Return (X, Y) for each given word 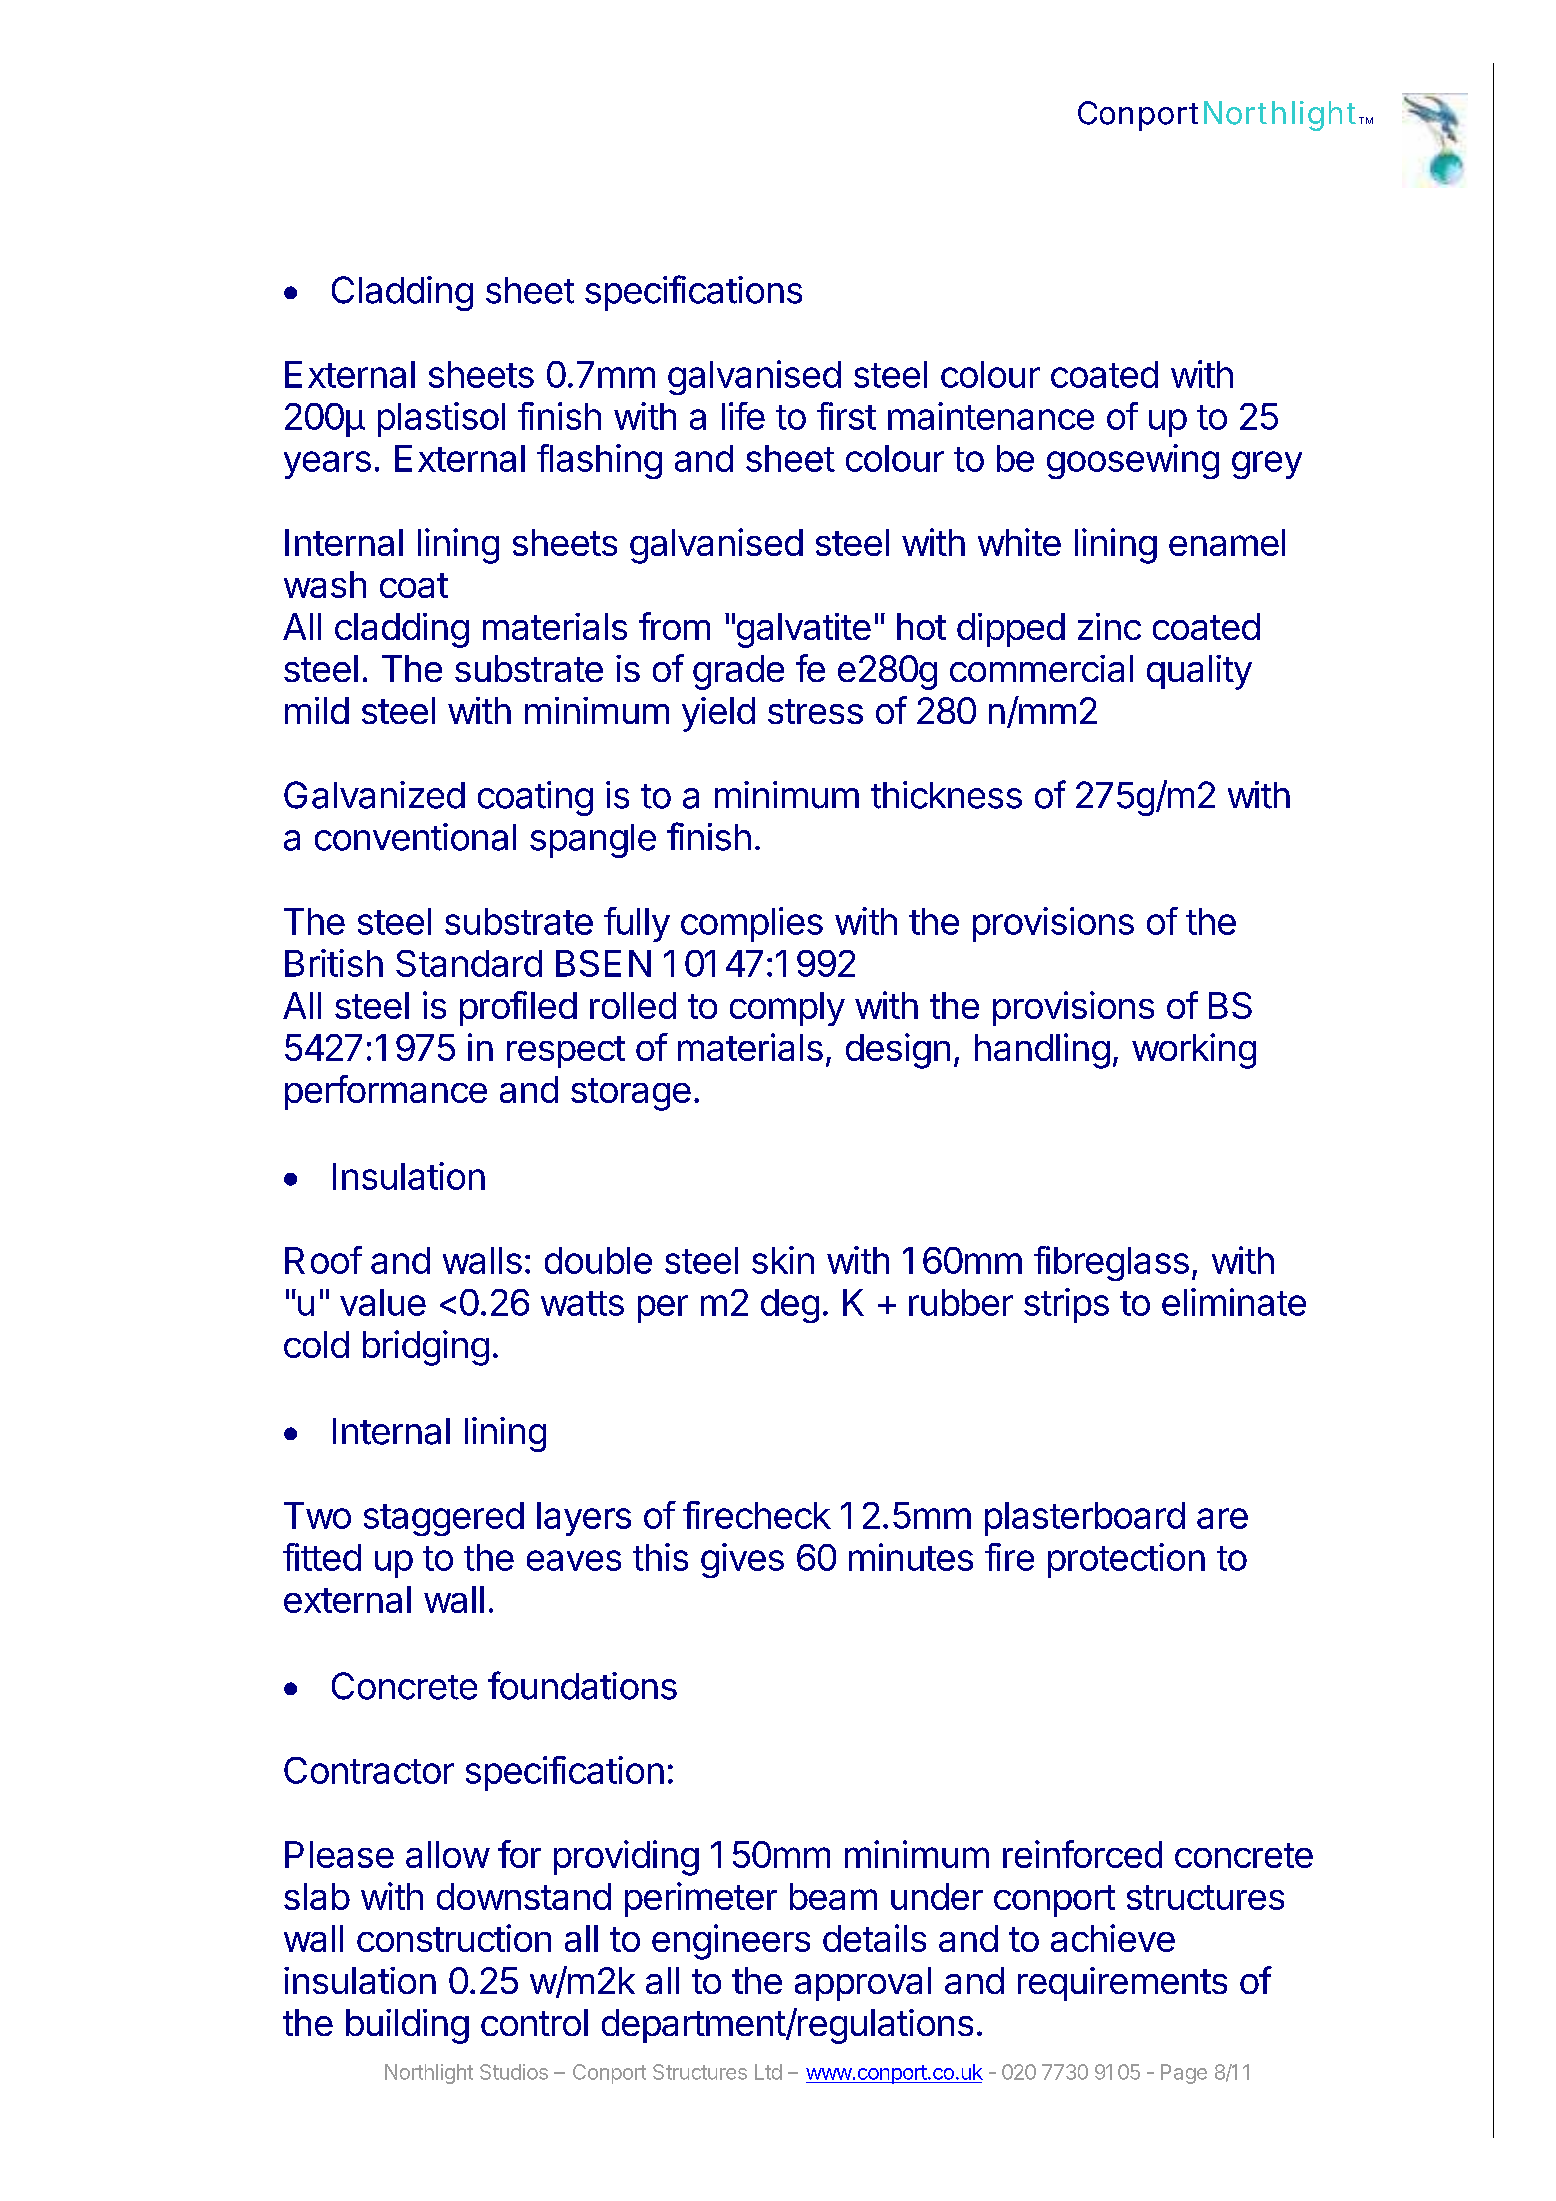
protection (1126, 1560)
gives (742, 1560)
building (407, 2026)
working (1194, 1051)
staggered (444, 1519)
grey (1267, 465)
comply (787, 1009)
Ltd (768, 2072)
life (743, 416)
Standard (469, 963)
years (327, 465)
